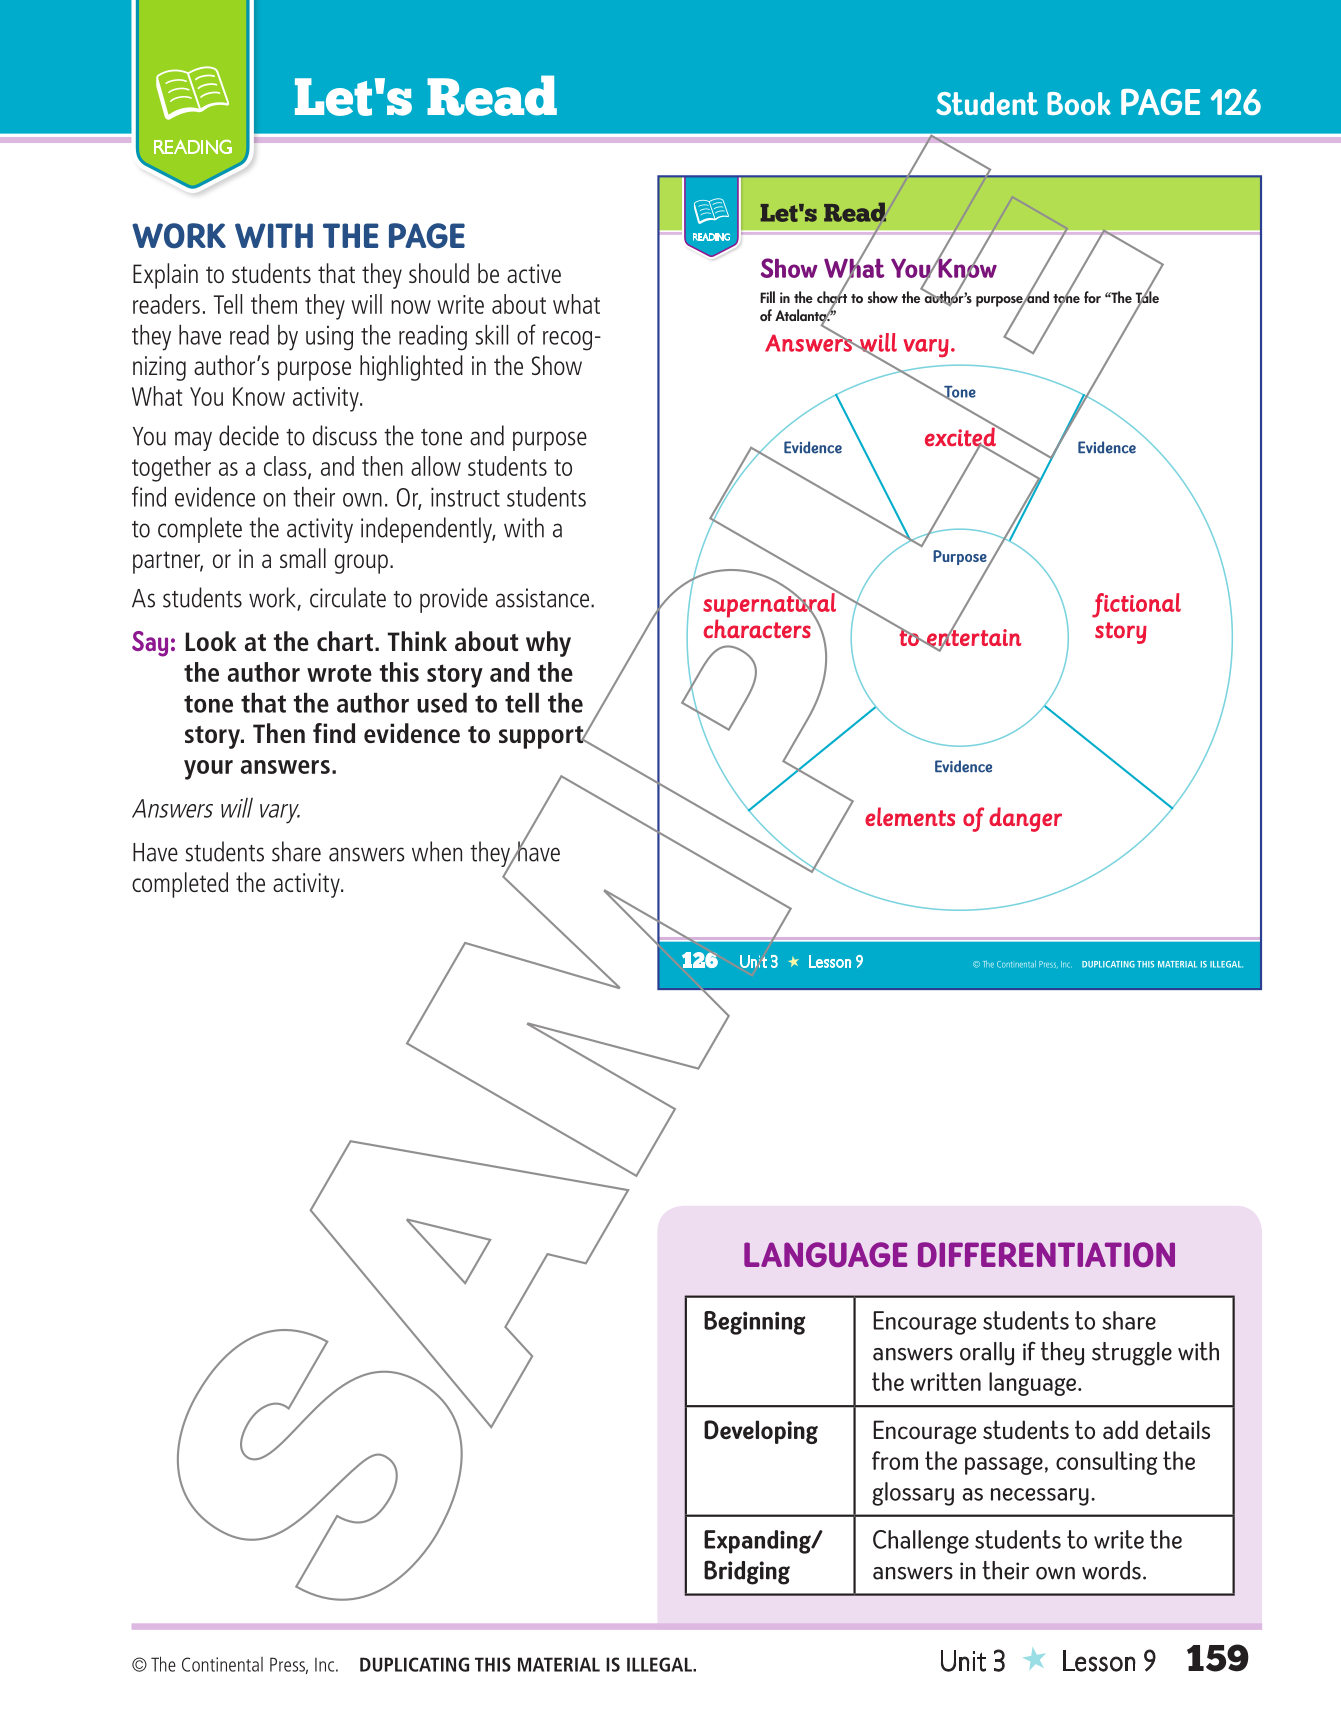 The width and height of the screenshot is (1341, 1735). What do you see at coordinates (165, 276) in the screenshot?
I see `Explain` at bounding box center [165, 276].
